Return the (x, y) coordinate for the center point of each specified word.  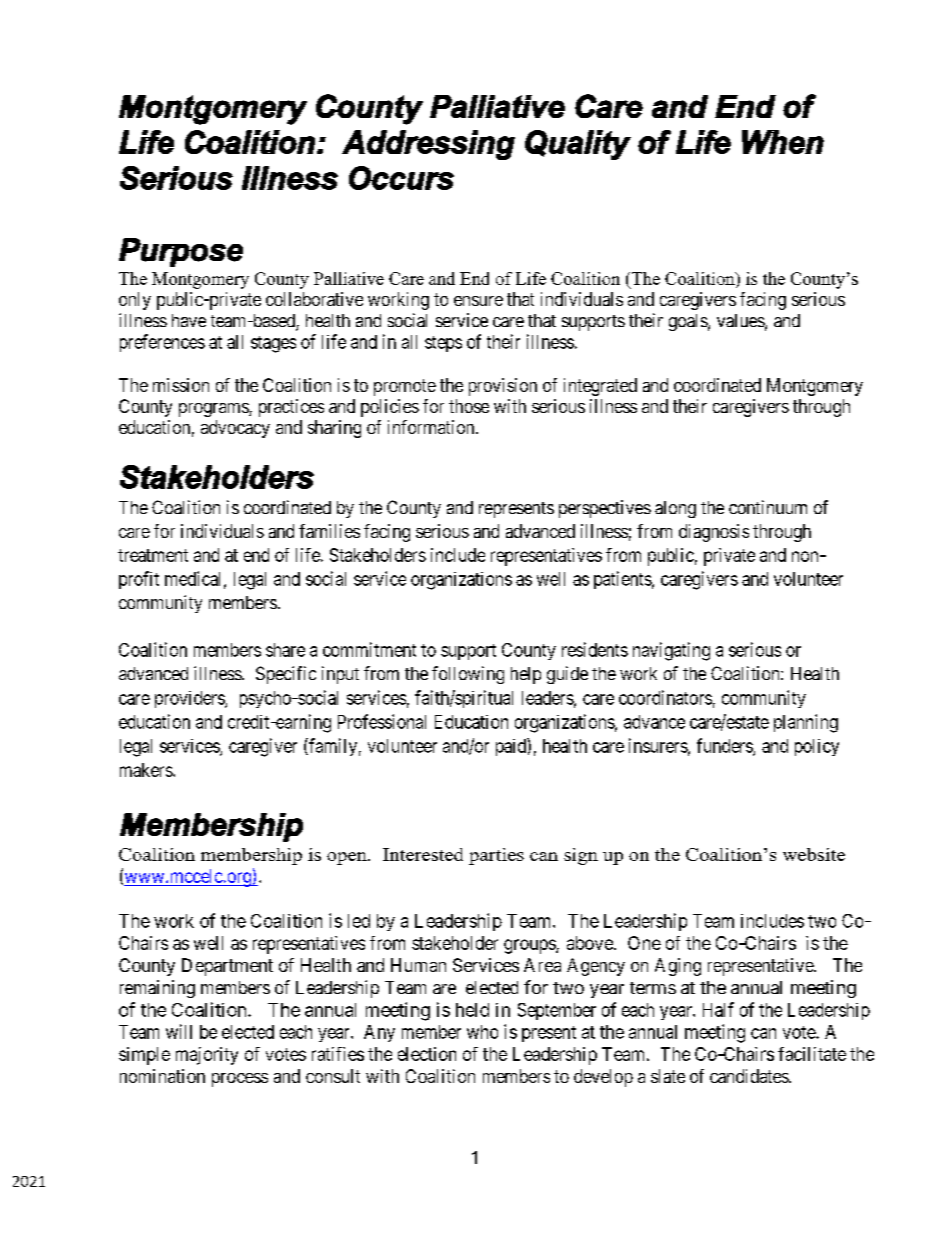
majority (207, 1056)
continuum (768, 507)
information (432, 427)
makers (147, 770)
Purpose (181, 252)
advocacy (235, 429)
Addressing (428, 145)
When (783, 142)
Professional (382, 721)
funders (725, 746)
